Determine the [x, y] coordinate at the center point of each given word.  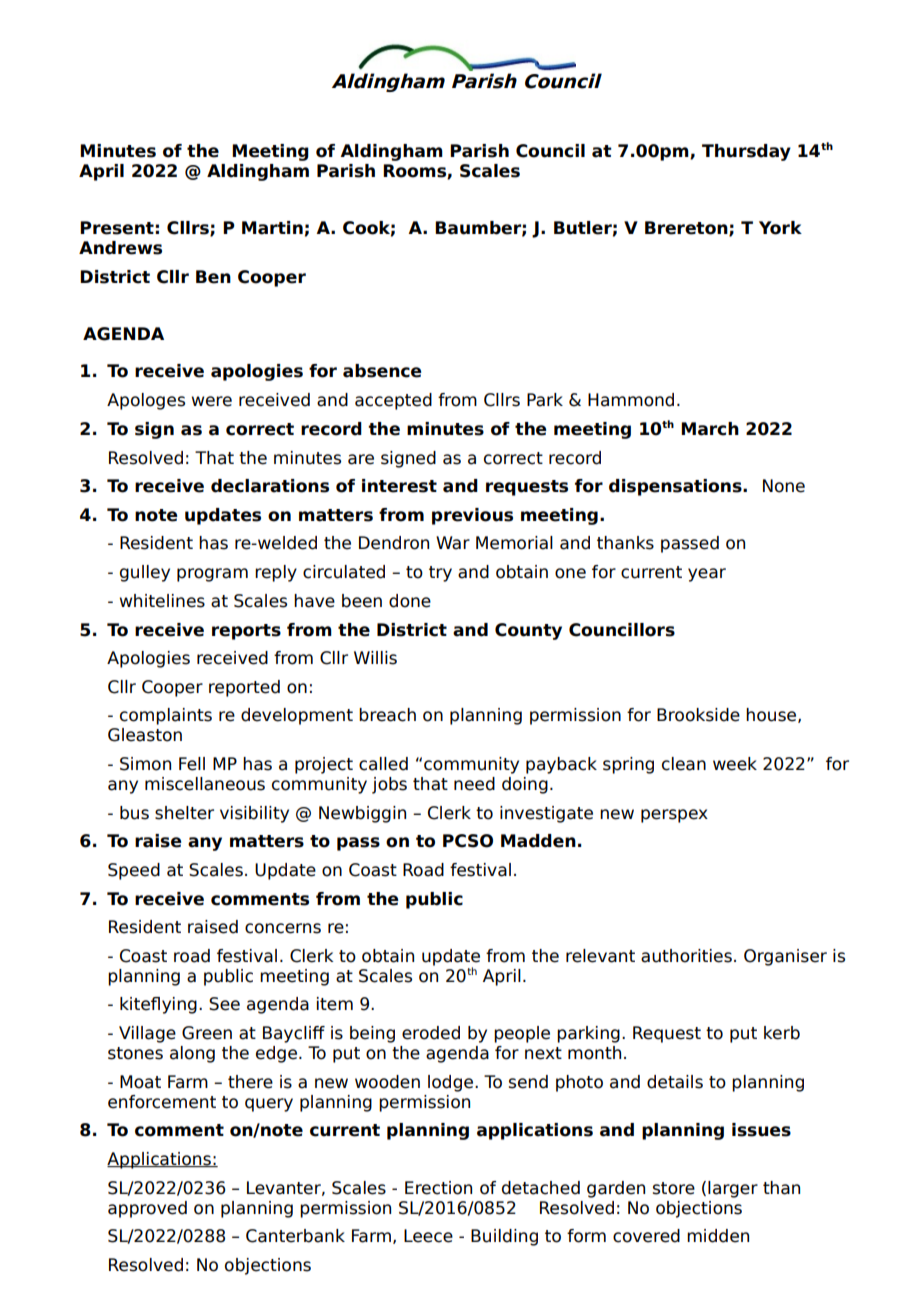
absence [382, 371]
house [772, 715]
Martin [272, 228]
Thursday [746, 152]
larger [733, 1189]
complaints [166, 716]
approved [147, 1209]
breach [387, 715]
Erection [438, 1188]
